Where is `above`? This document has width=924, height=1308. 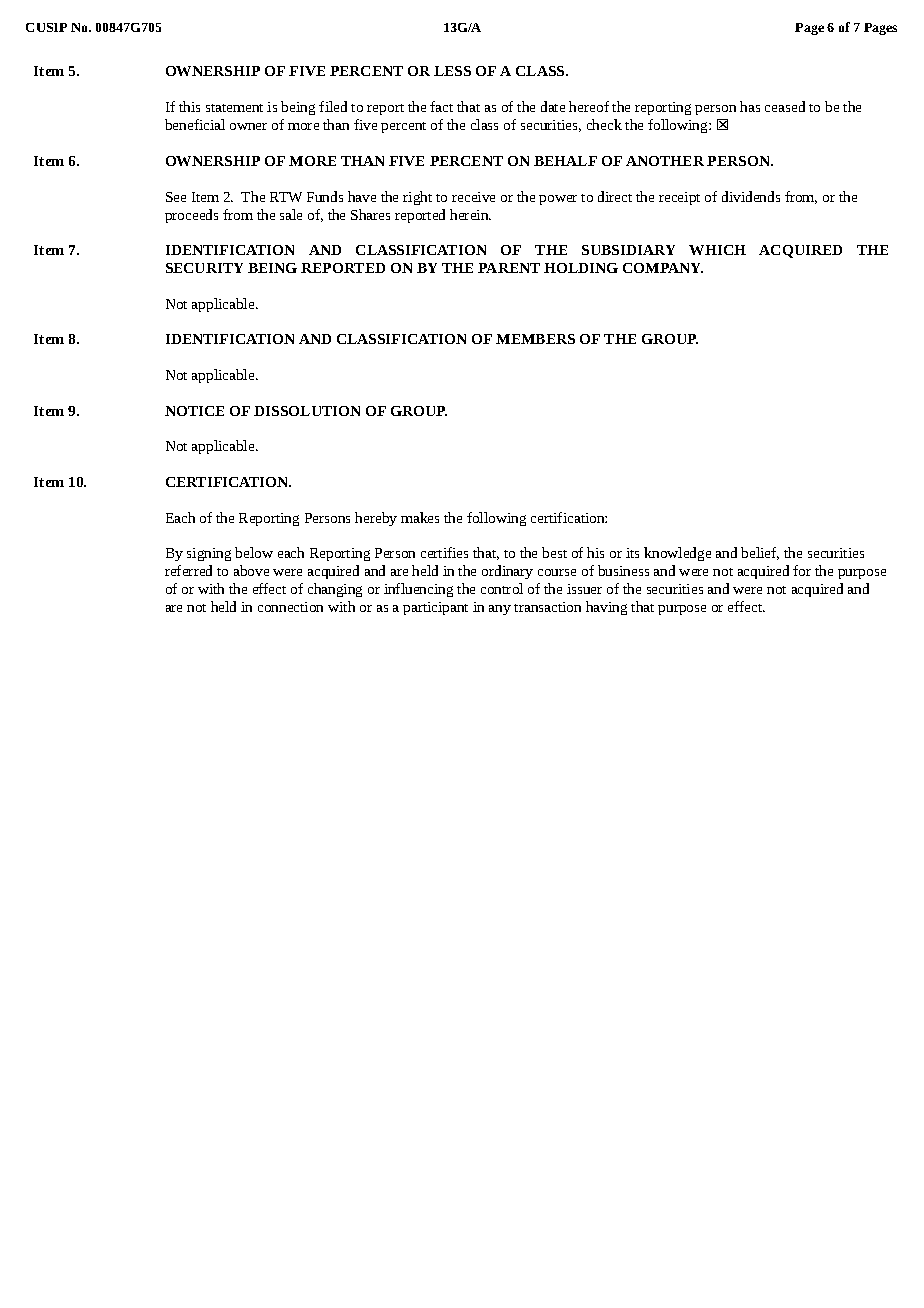
above is located at coordinates (251, 570).
